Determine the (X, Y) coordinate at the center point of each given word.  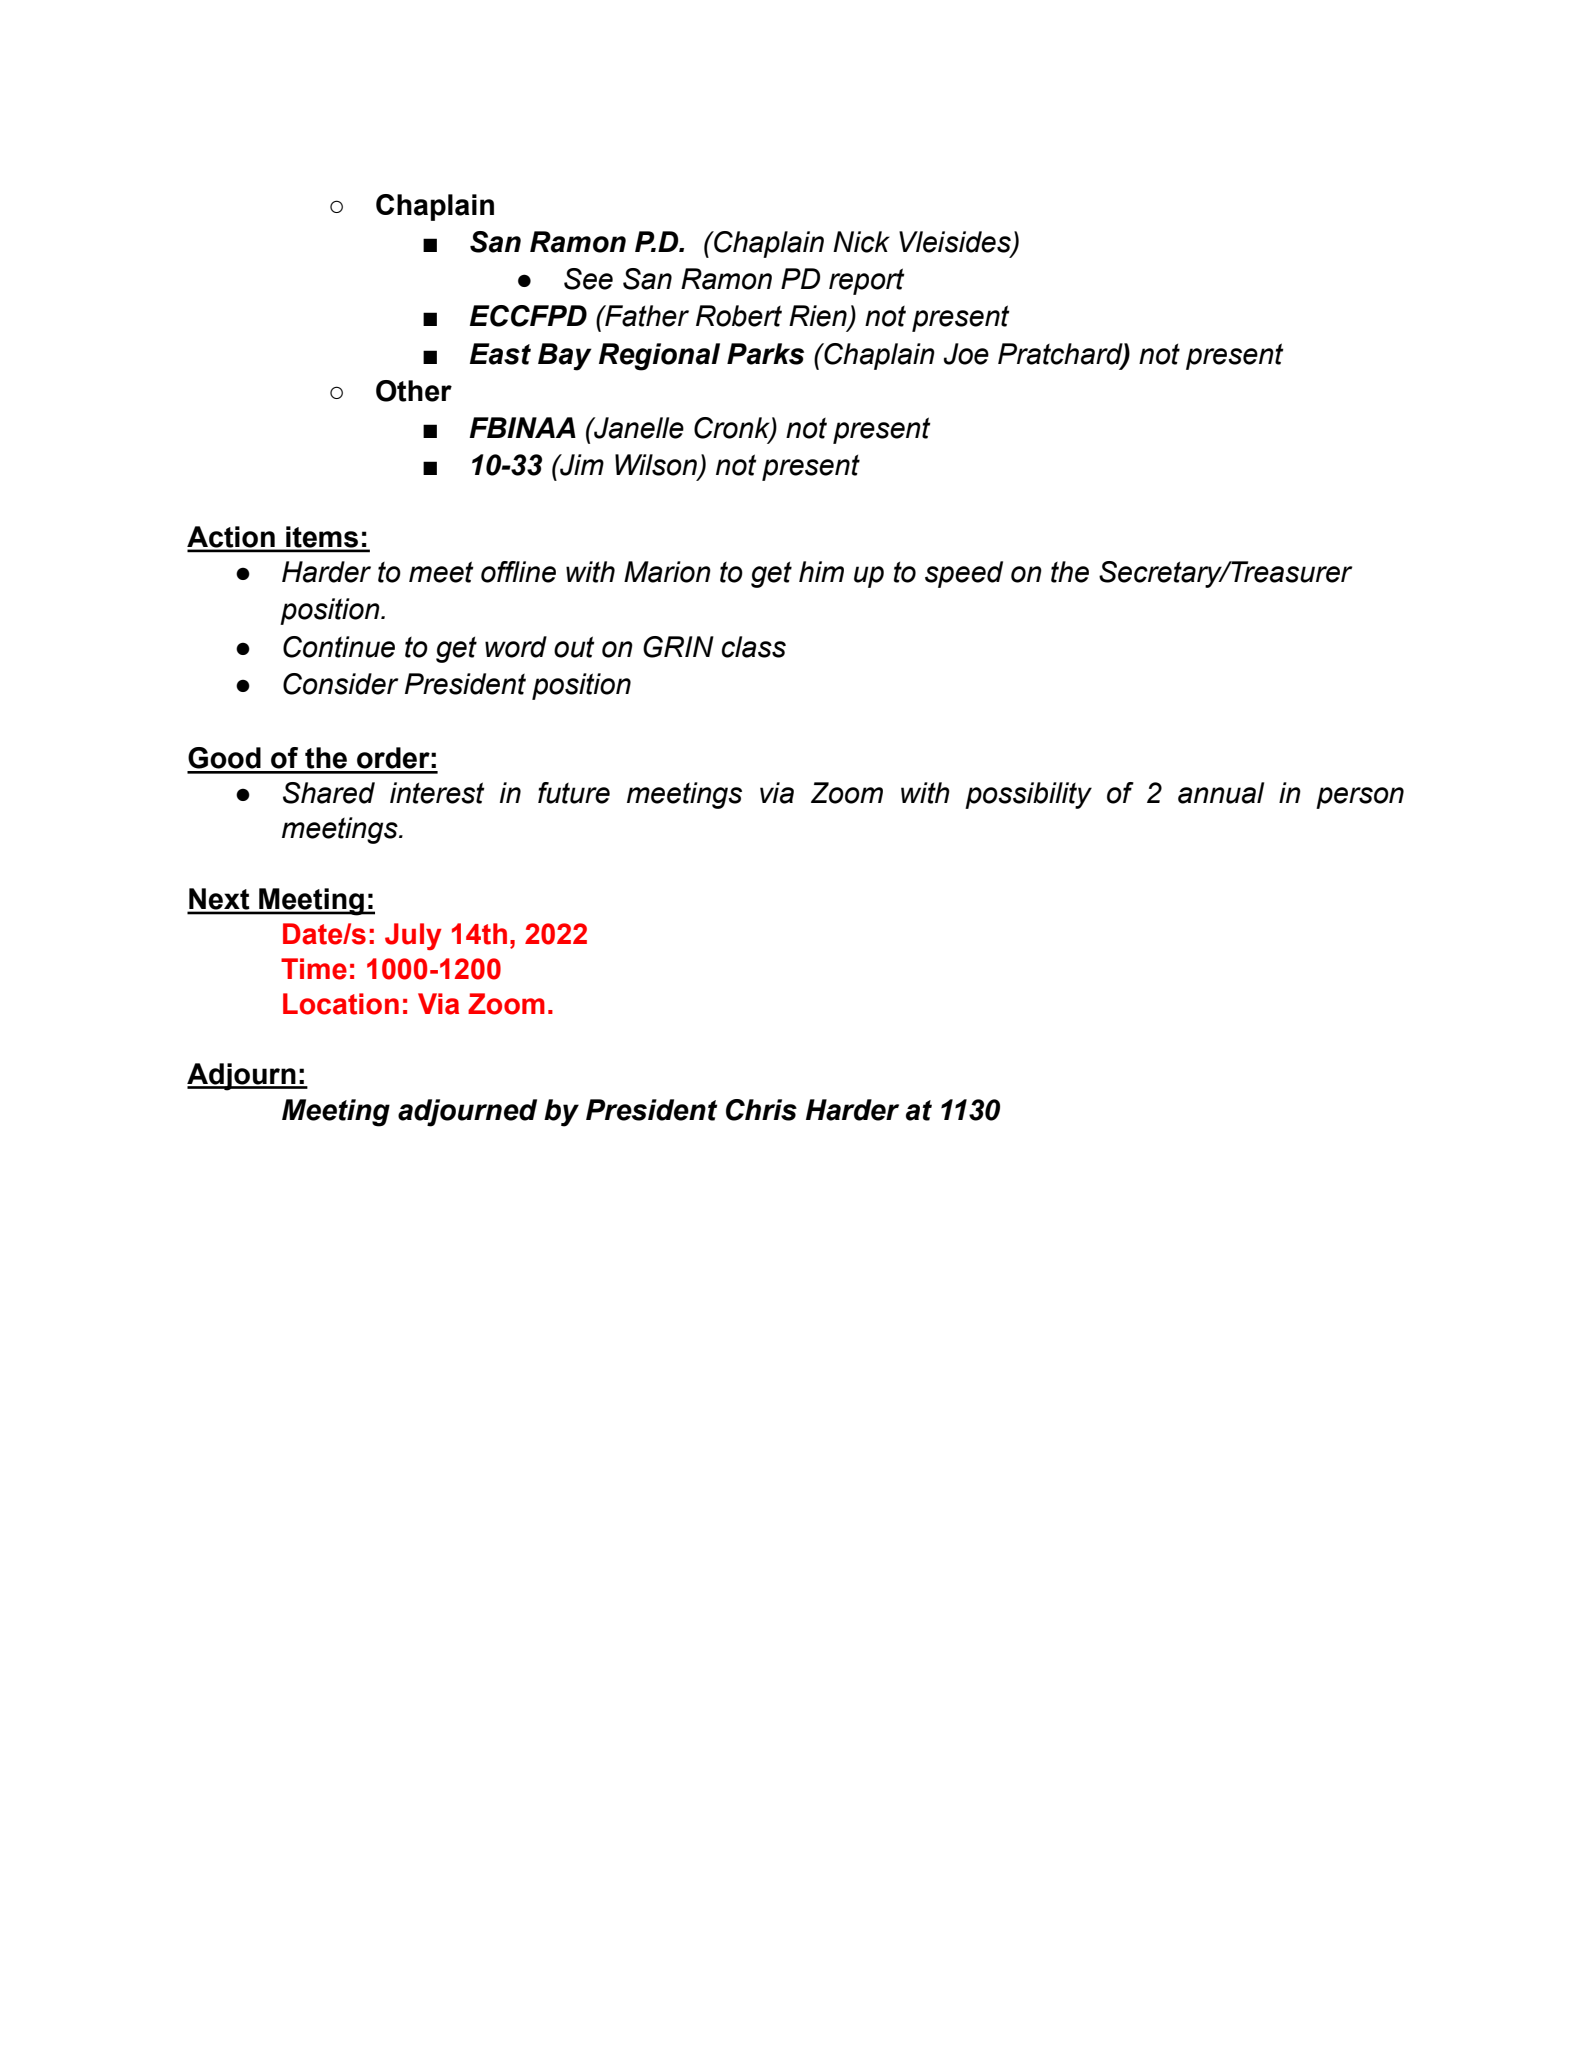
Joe (966, 354)
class (754, 647)
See (588, 279)
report (867, 281)
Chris (761, 1110)
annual (1221, 793)
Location (341, 1004)
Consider (341, 684)
